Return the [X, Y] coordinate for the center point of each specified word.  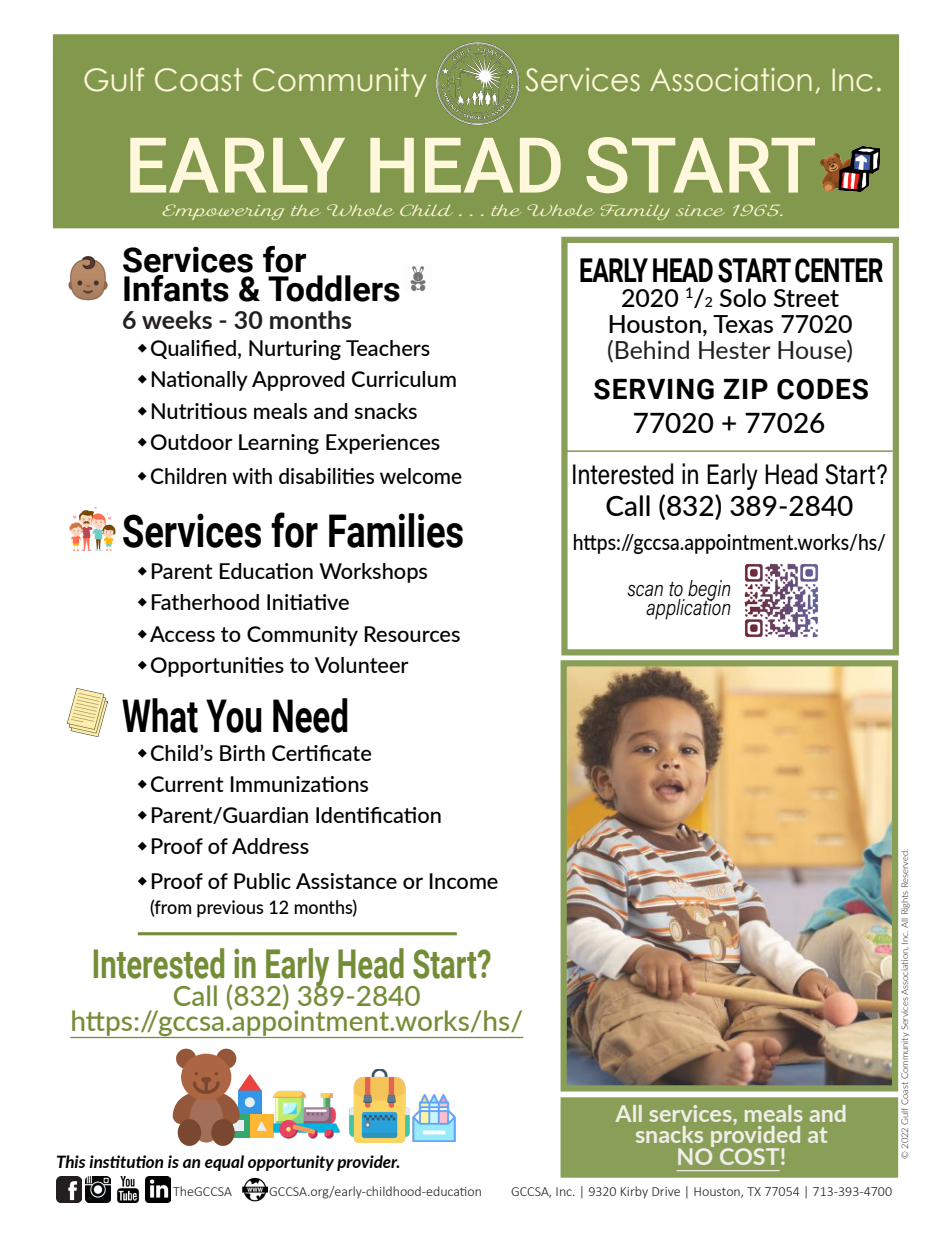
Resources [412, 634]
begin [709, 591]
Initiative [308, 602]
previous [230, 909]
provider [368, 1163]
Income [463, 881]
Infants [176, 288]
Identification [378, 815]
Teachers [388, 348]
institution [126, 1161]
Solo [743, 297]
